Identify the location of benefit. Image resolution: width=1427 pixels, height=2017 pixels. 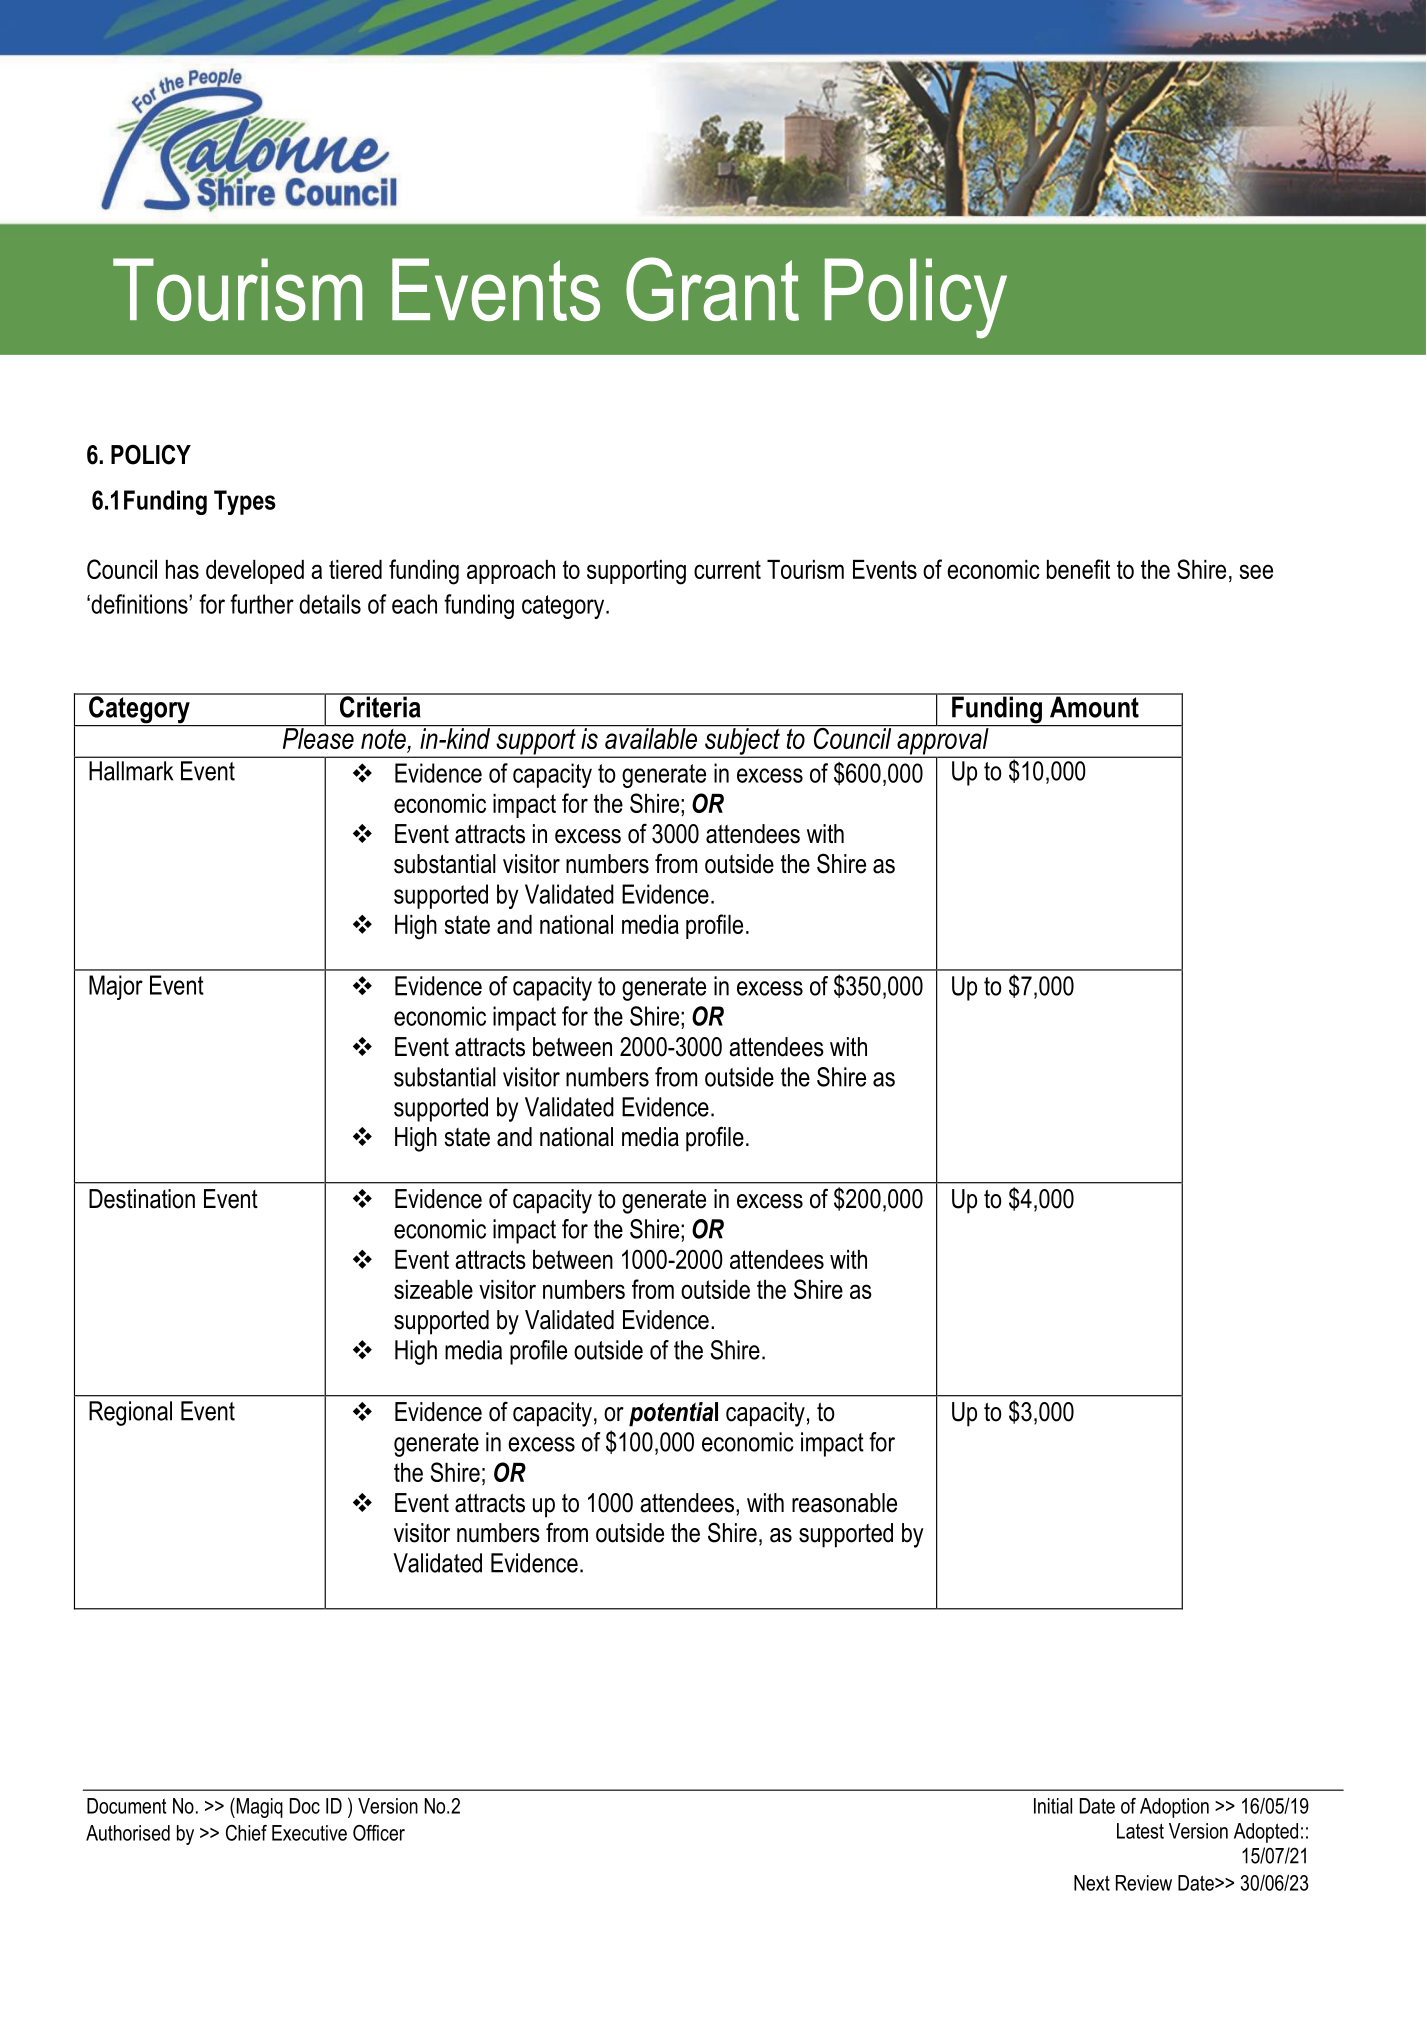
(1078, 569).
